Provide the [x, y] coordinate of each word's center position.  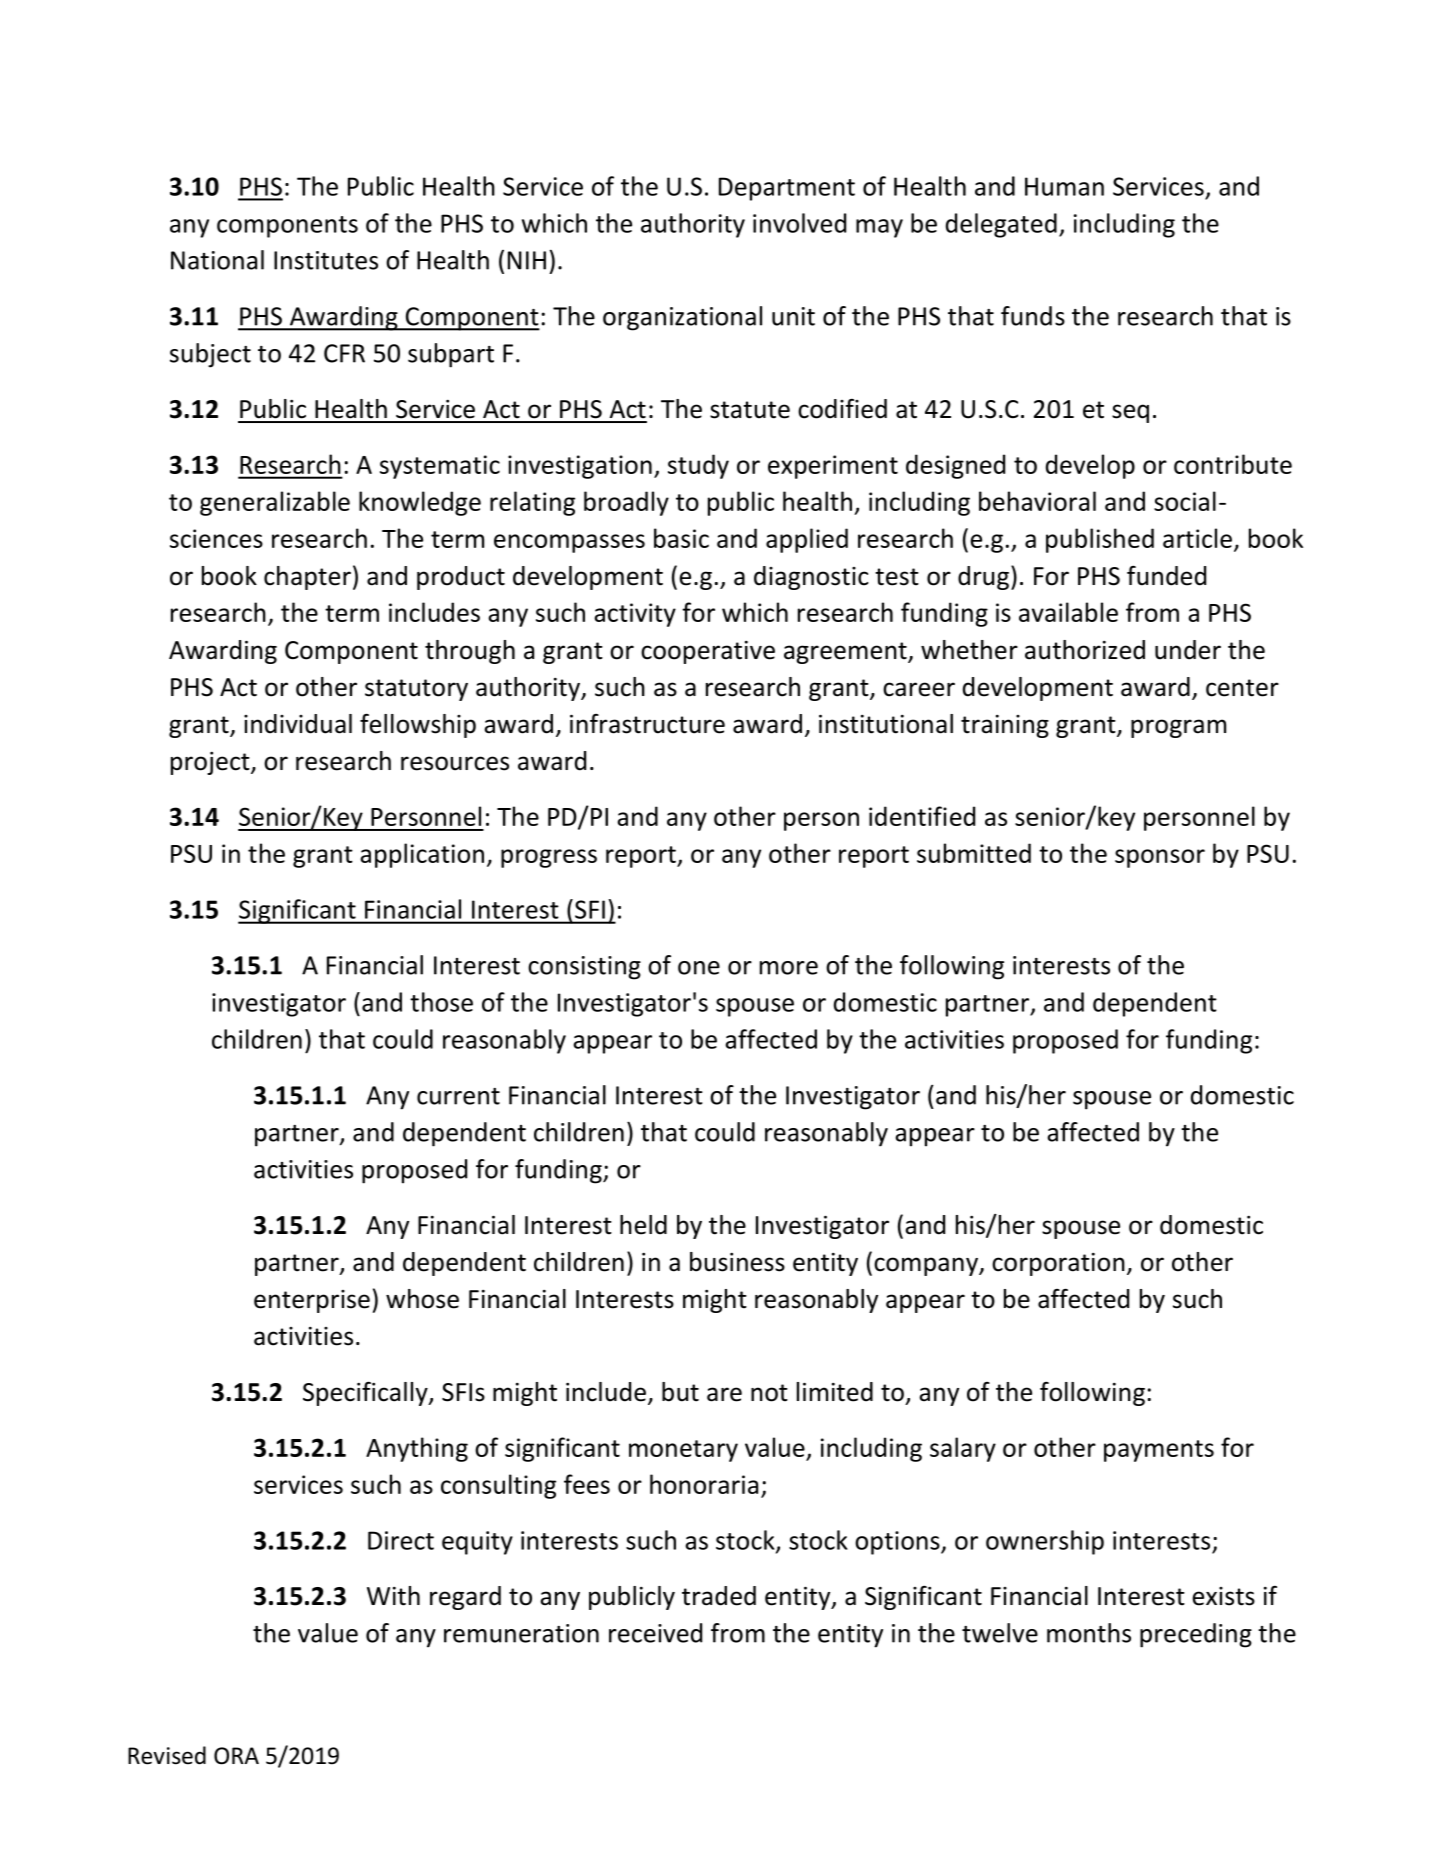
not [769, 1393]
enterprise [312, 1301]
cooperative [708, 652]
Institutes [326, 260]
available [1068, 612]
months [1089, 1633]
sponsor [1160, 858]
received [655, 1633]
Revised [167, 1755]
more [789, 968]
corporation [1058, 1264]
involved [799, 223]
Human [1064, 186]
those [441, 1002]
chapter [307, 578]
